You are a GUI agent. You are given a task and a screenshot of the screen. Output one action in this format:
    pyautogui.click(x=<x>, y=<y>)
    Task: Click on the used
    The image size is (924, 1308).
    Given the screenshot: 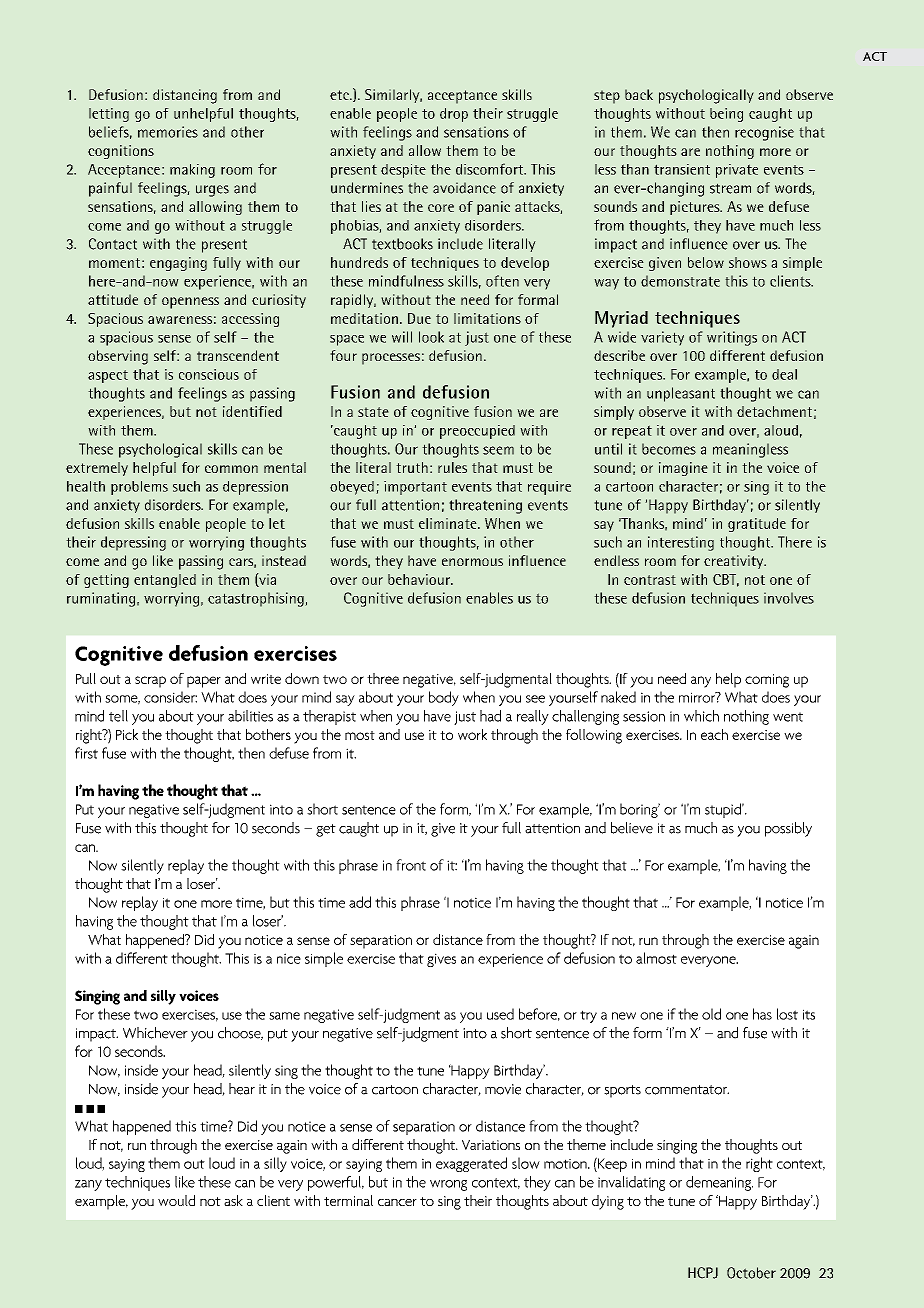 What is the action you would take?
    pyautogui.click(x=500, y=1014)
